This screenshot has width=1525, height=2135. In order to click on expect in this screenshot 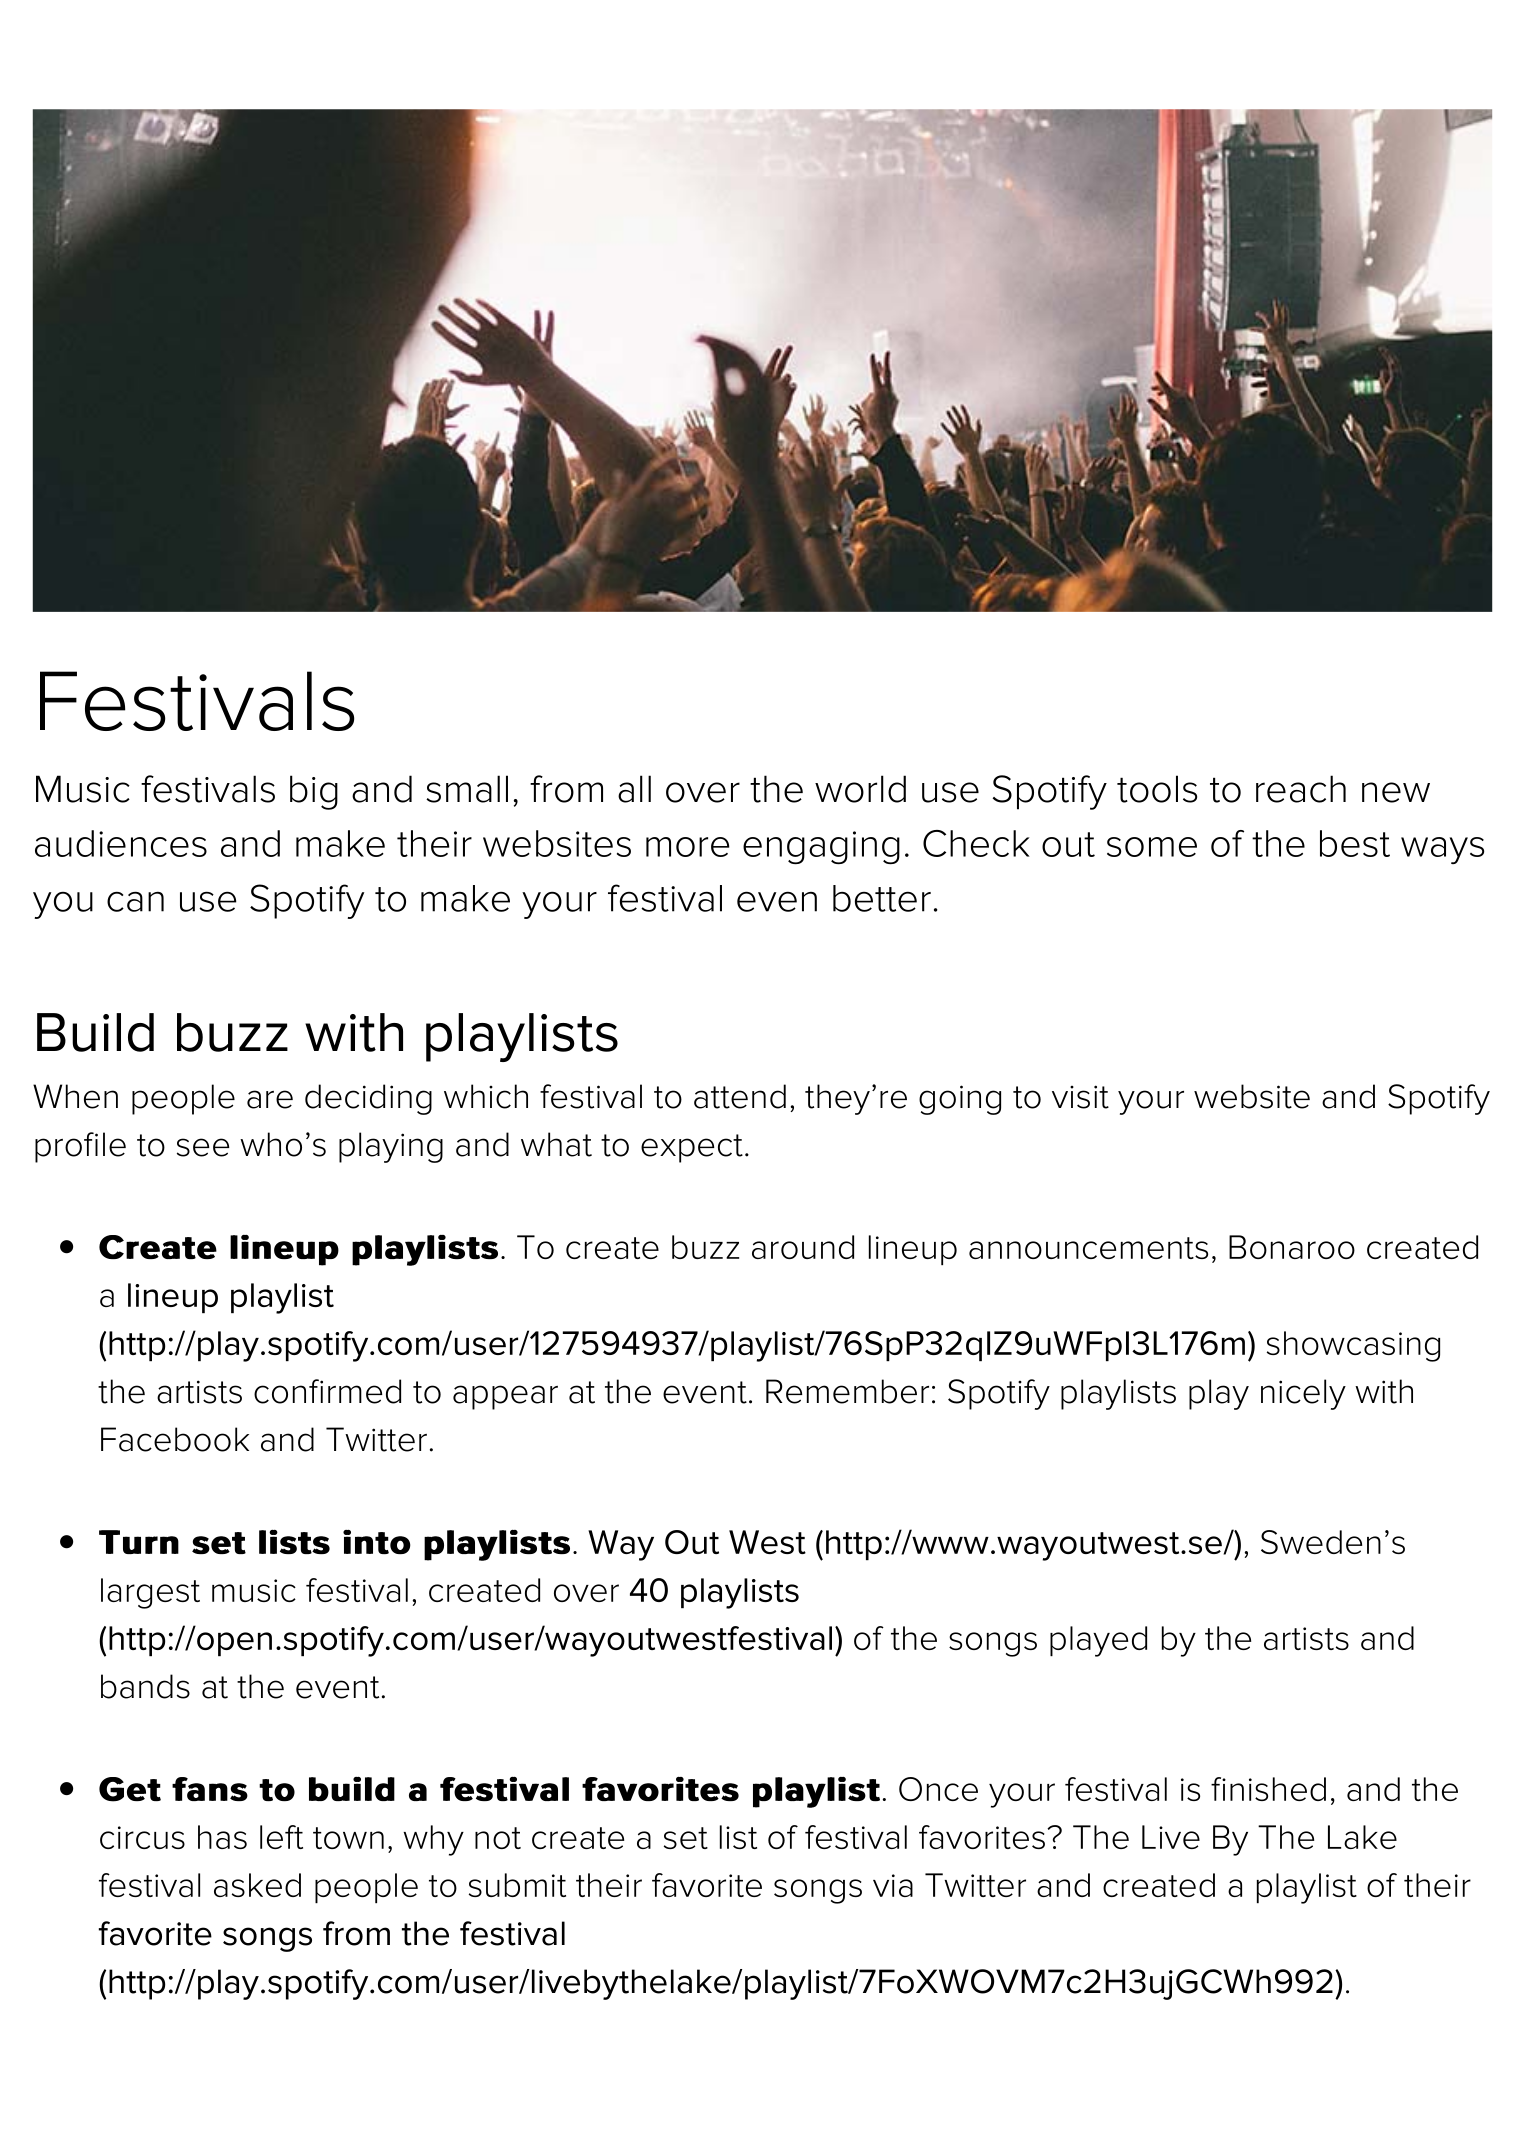, I will do `click(692, 1148)`.
